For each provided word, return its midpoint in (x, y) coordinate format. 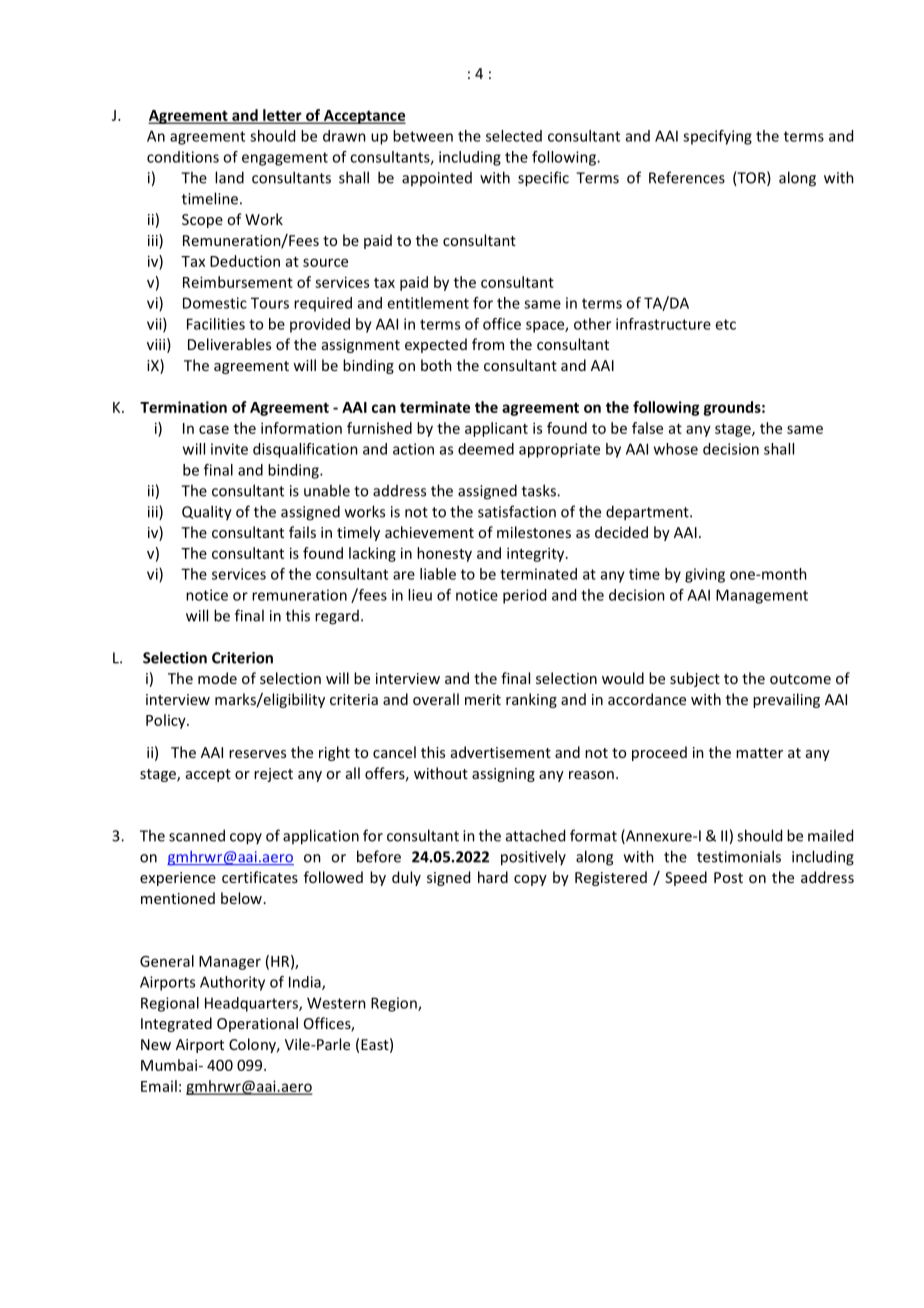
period (524, 596)
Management (762, 596)
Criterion (242, 658)
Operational (257, 1024)
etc (725, 324)
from (488, 344)
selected (514, 136)
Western (336, 1003)
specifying (717, 137)
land (229, 177)
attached (535, 835)
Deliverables (229, 344)
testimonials (739, 856)
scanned (197, 835)
